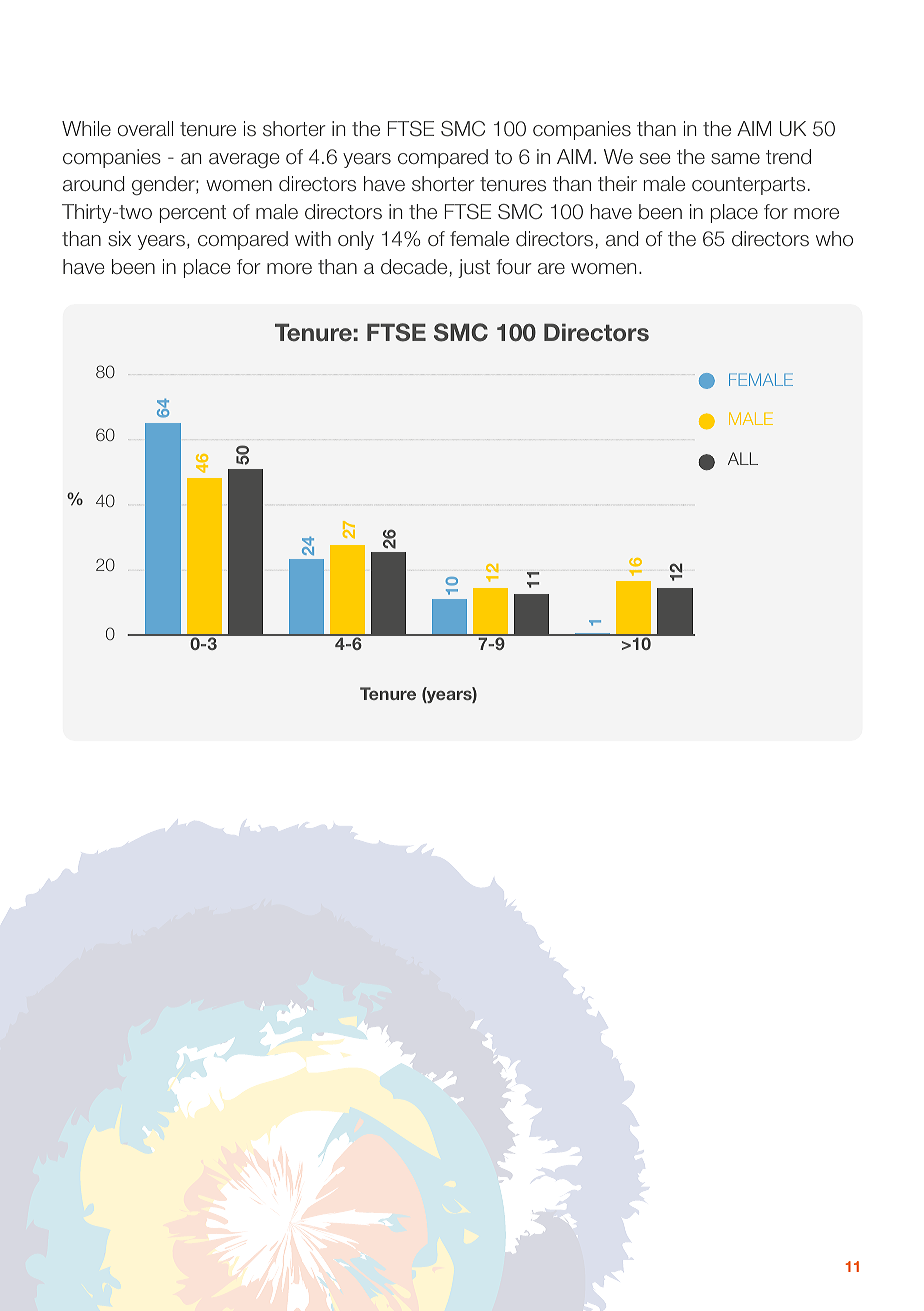  What do you see at coordinates (655, 159) in the screenshot?
I see `see` at bounding box center [655, 159].
